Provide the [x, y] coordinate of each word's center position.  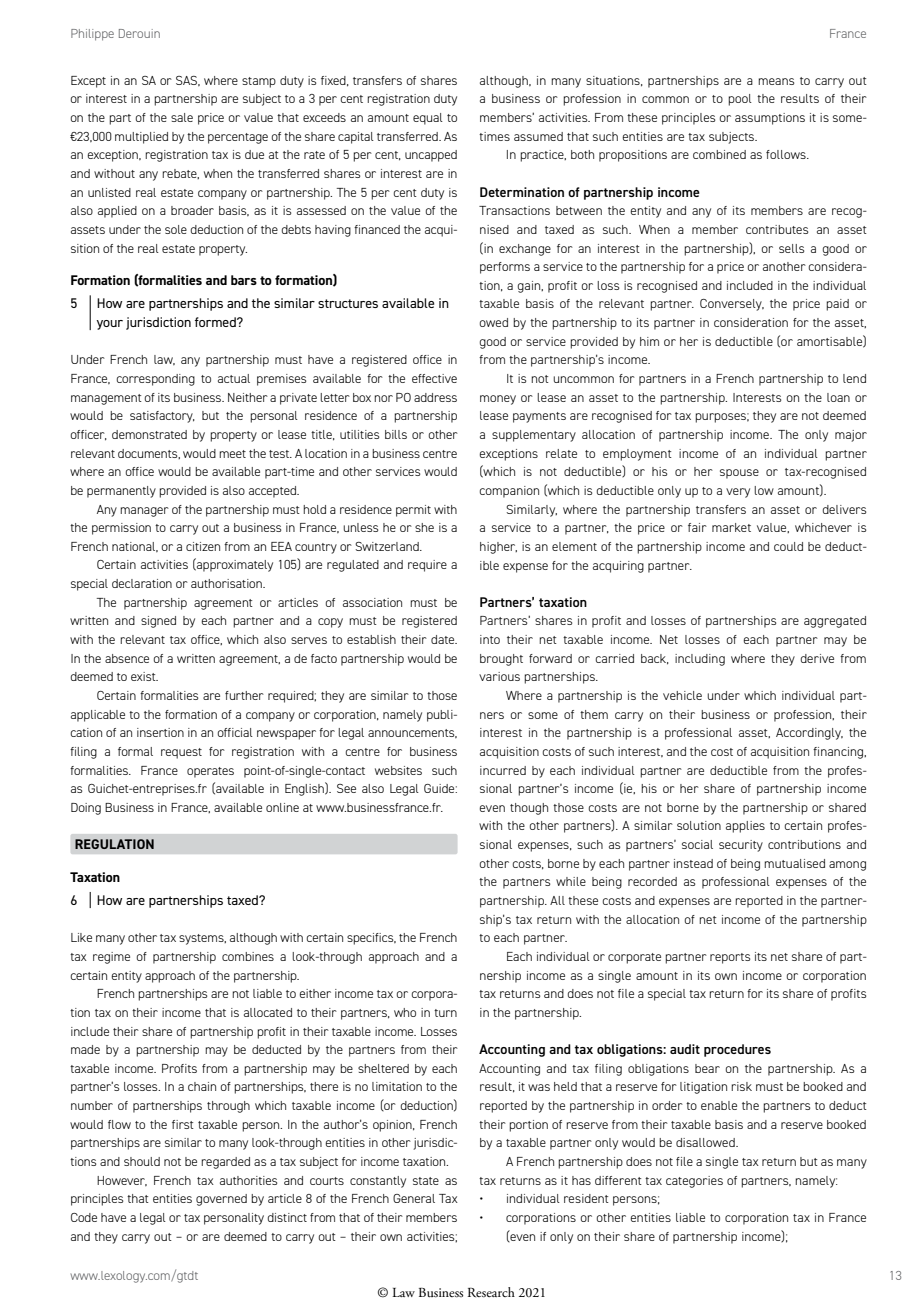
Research [491, 1292]
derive [817, 658]
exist [144, 676]
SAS [188, 81]
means [776, 81]
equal [428, 119]
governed [221, 1200]
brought [501, 660]
